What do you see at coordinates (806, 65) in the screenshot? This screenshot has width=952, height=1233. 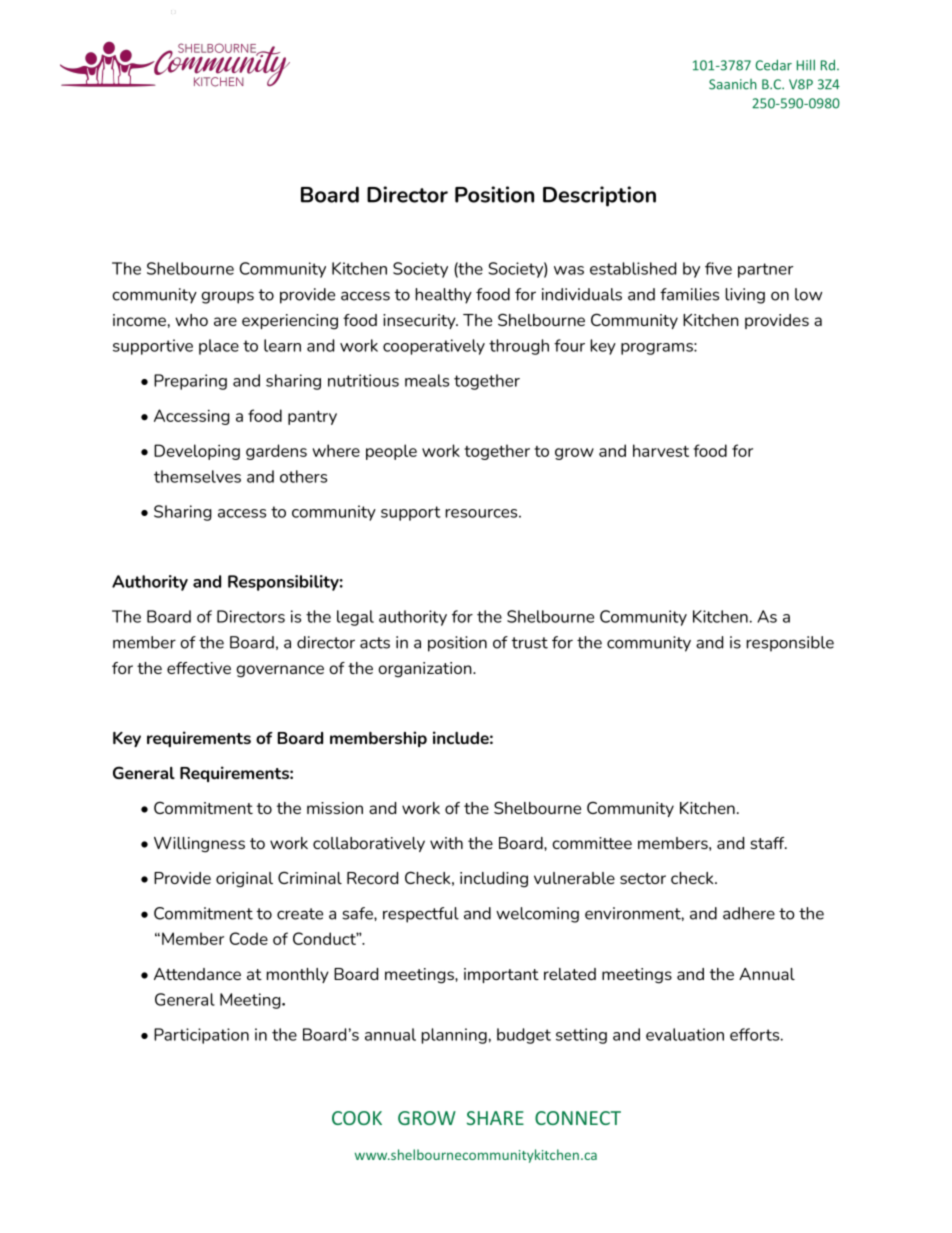 I see `Hill` at bounding box center [806, 65].
